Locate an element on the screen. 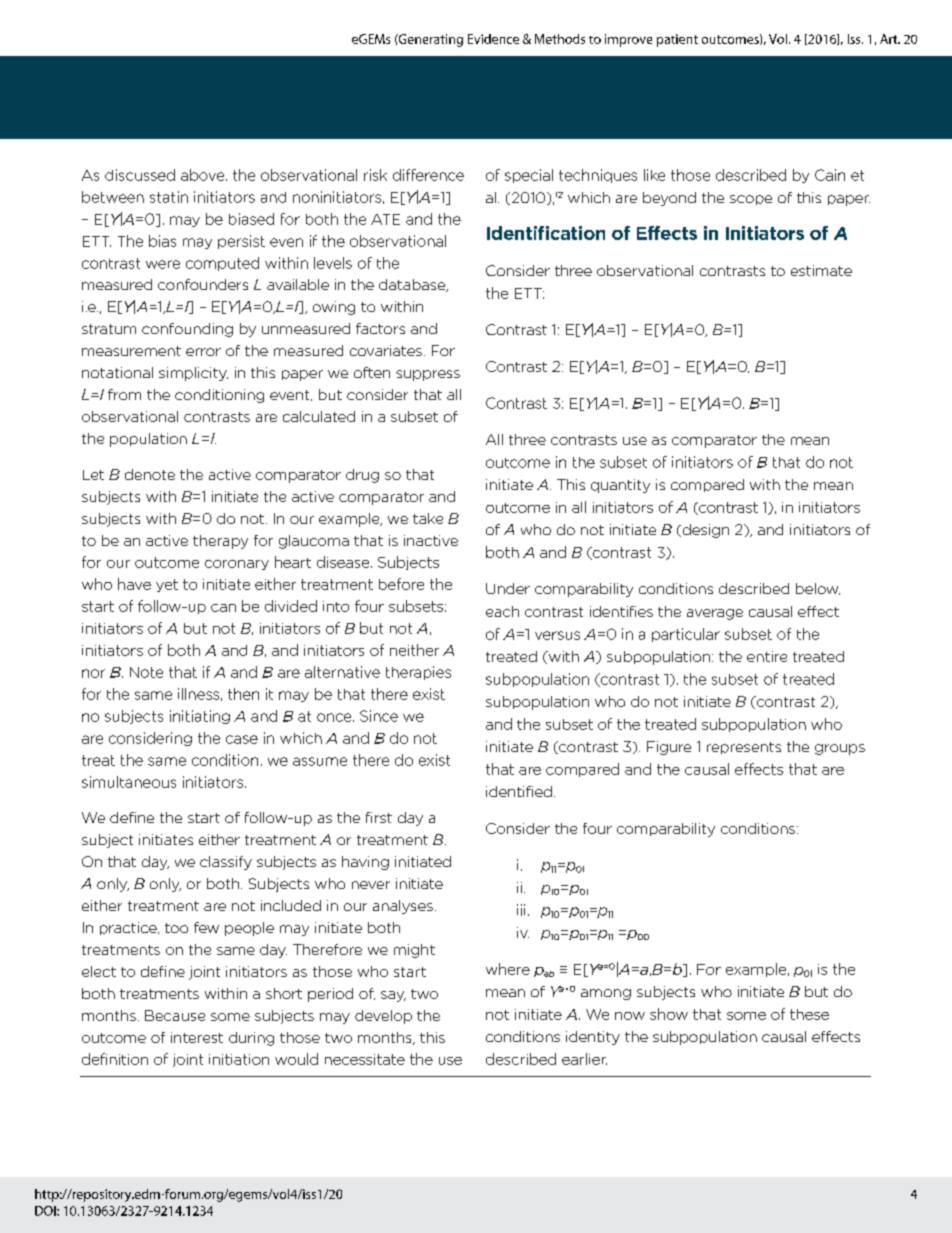  design is located at coordinates (704, 531).
